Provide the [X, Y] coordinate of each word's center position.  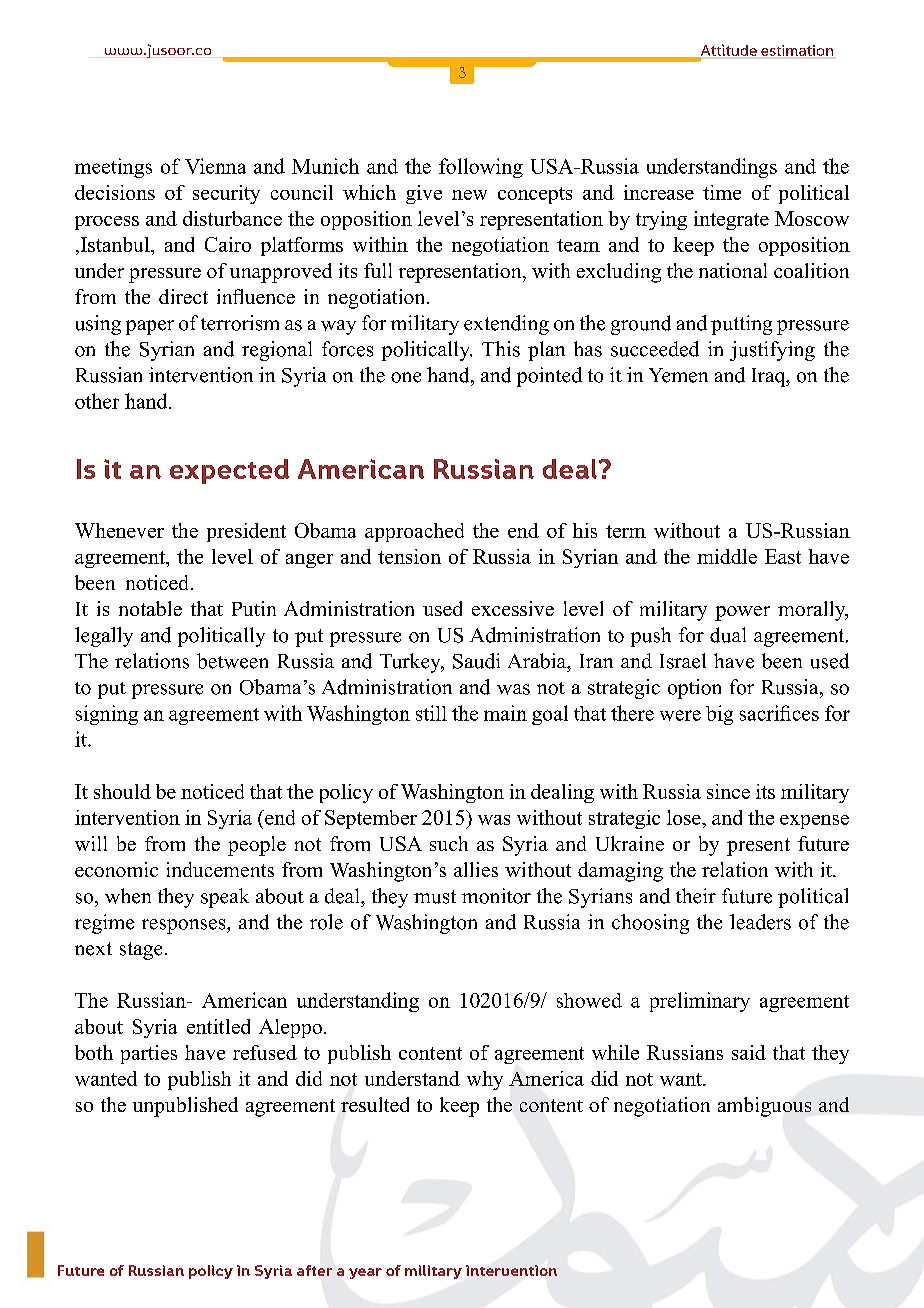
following [481, 168]
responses [185, 926]
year [365, 1273]
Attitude [727, 51]
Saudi [476, 661]
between [232, 661]
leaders [760, 922]
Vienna [215, 166]
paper [150, 327]
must [435, 897]
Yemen [678, 375]
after [314, 1270]
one [406, 377]
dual [728, 635]
